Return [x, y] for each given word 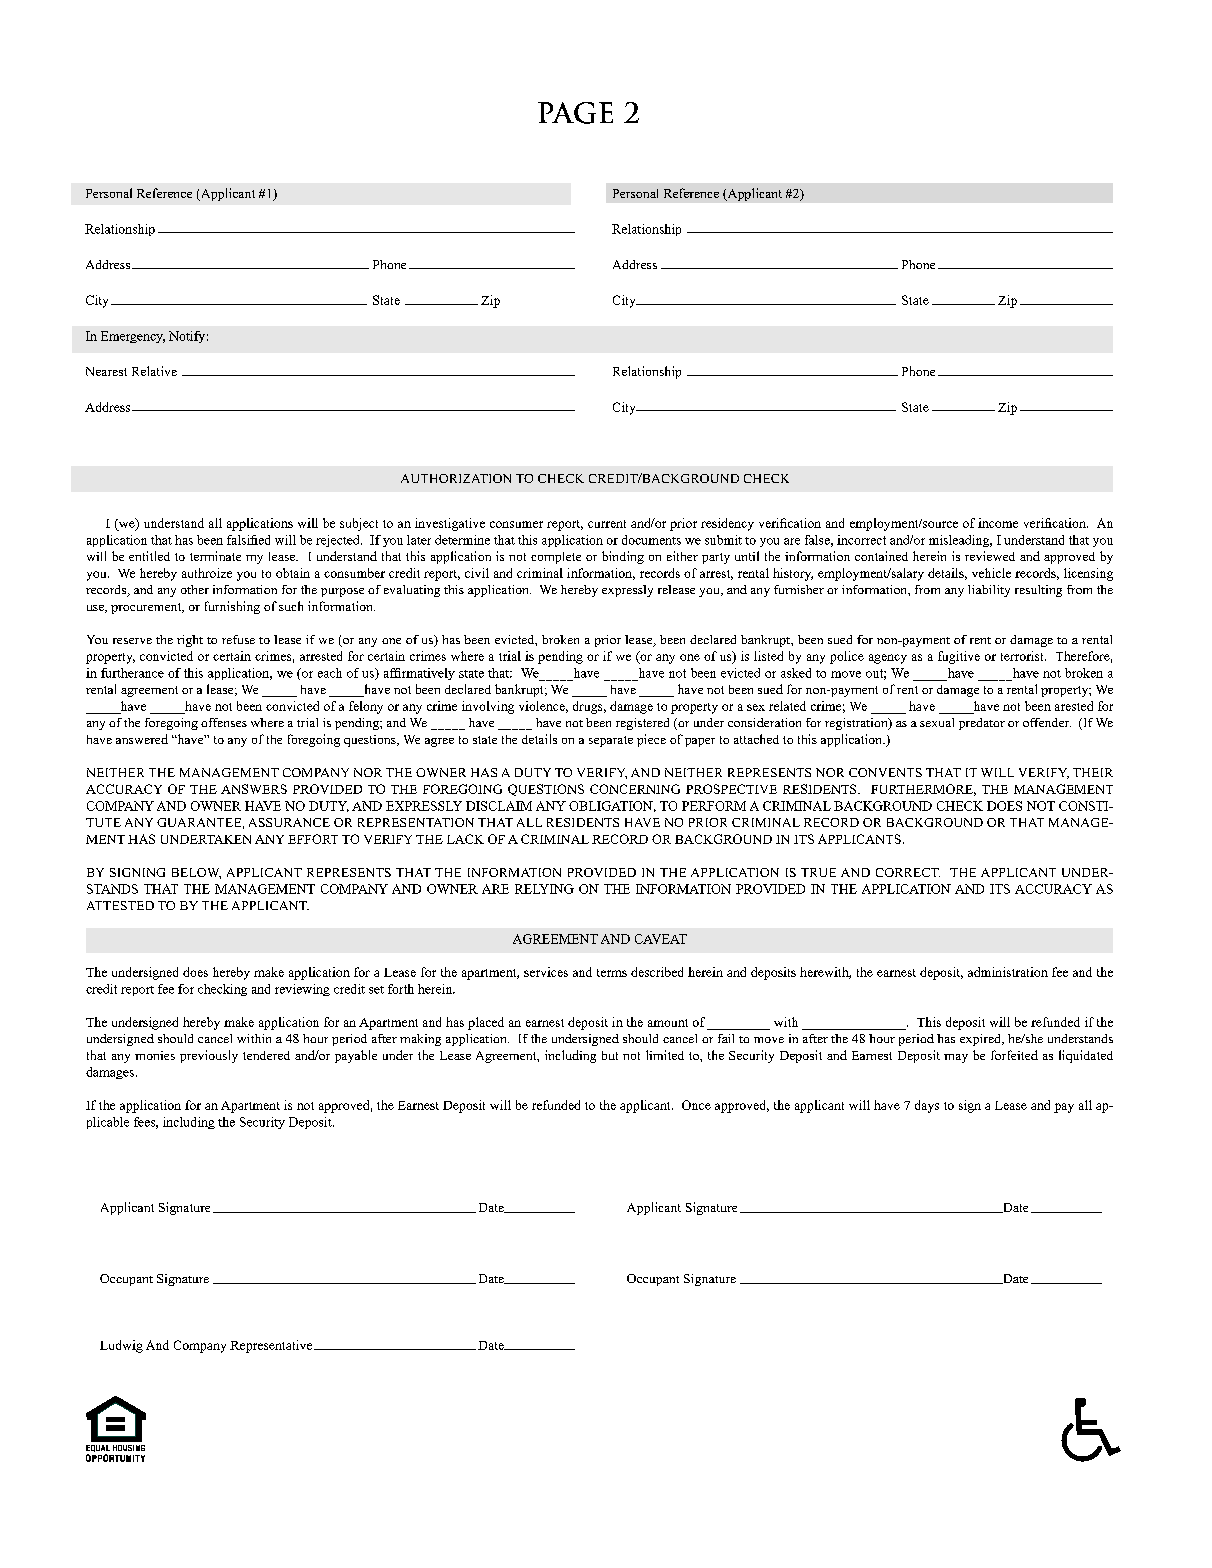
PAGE [575, 113]
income [998, 523]
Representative [272, 1346]
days [927, 1106]
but [610, 1055]
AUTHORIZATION [456, 478]
